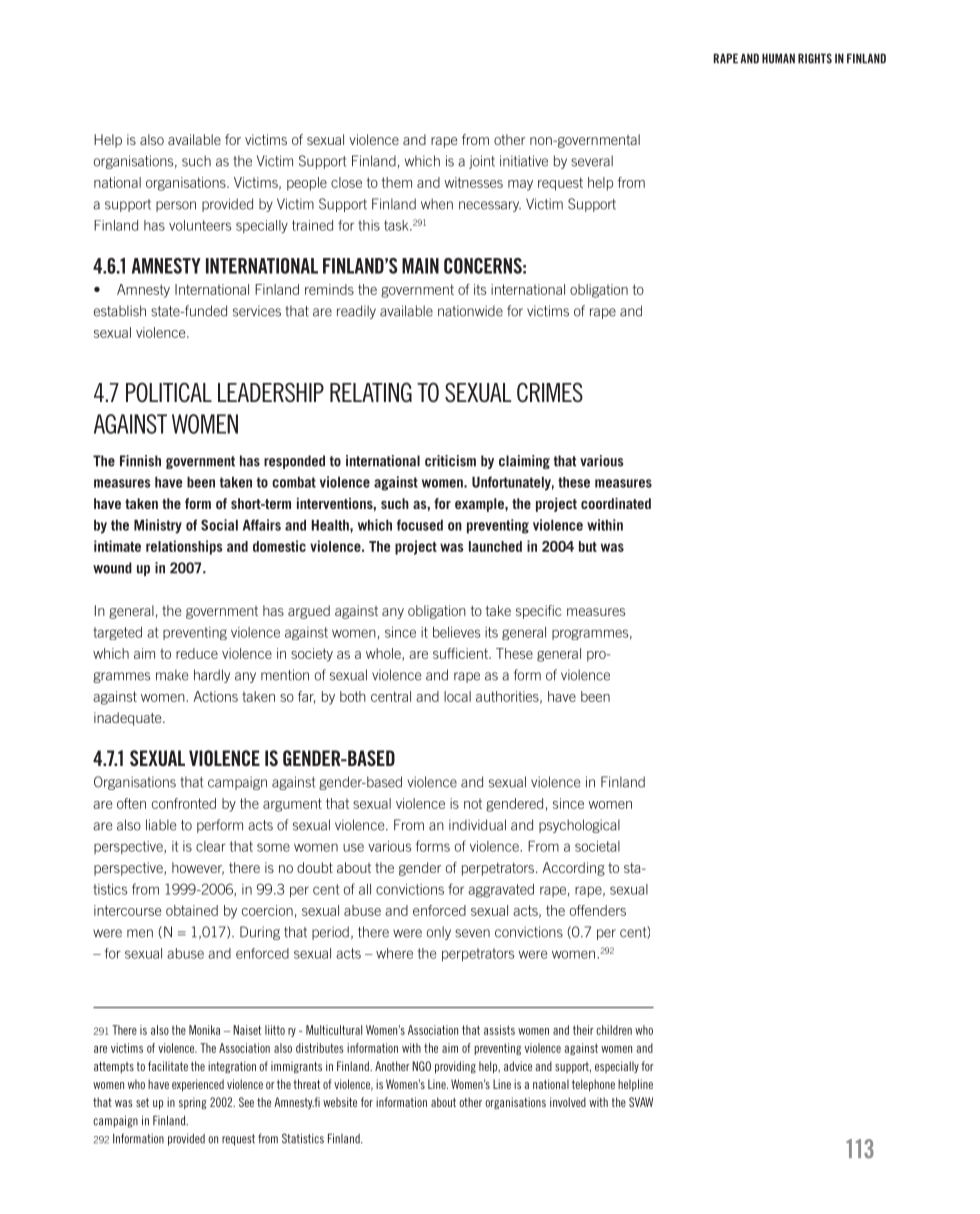  I want to click on human, so click(778, 58).
